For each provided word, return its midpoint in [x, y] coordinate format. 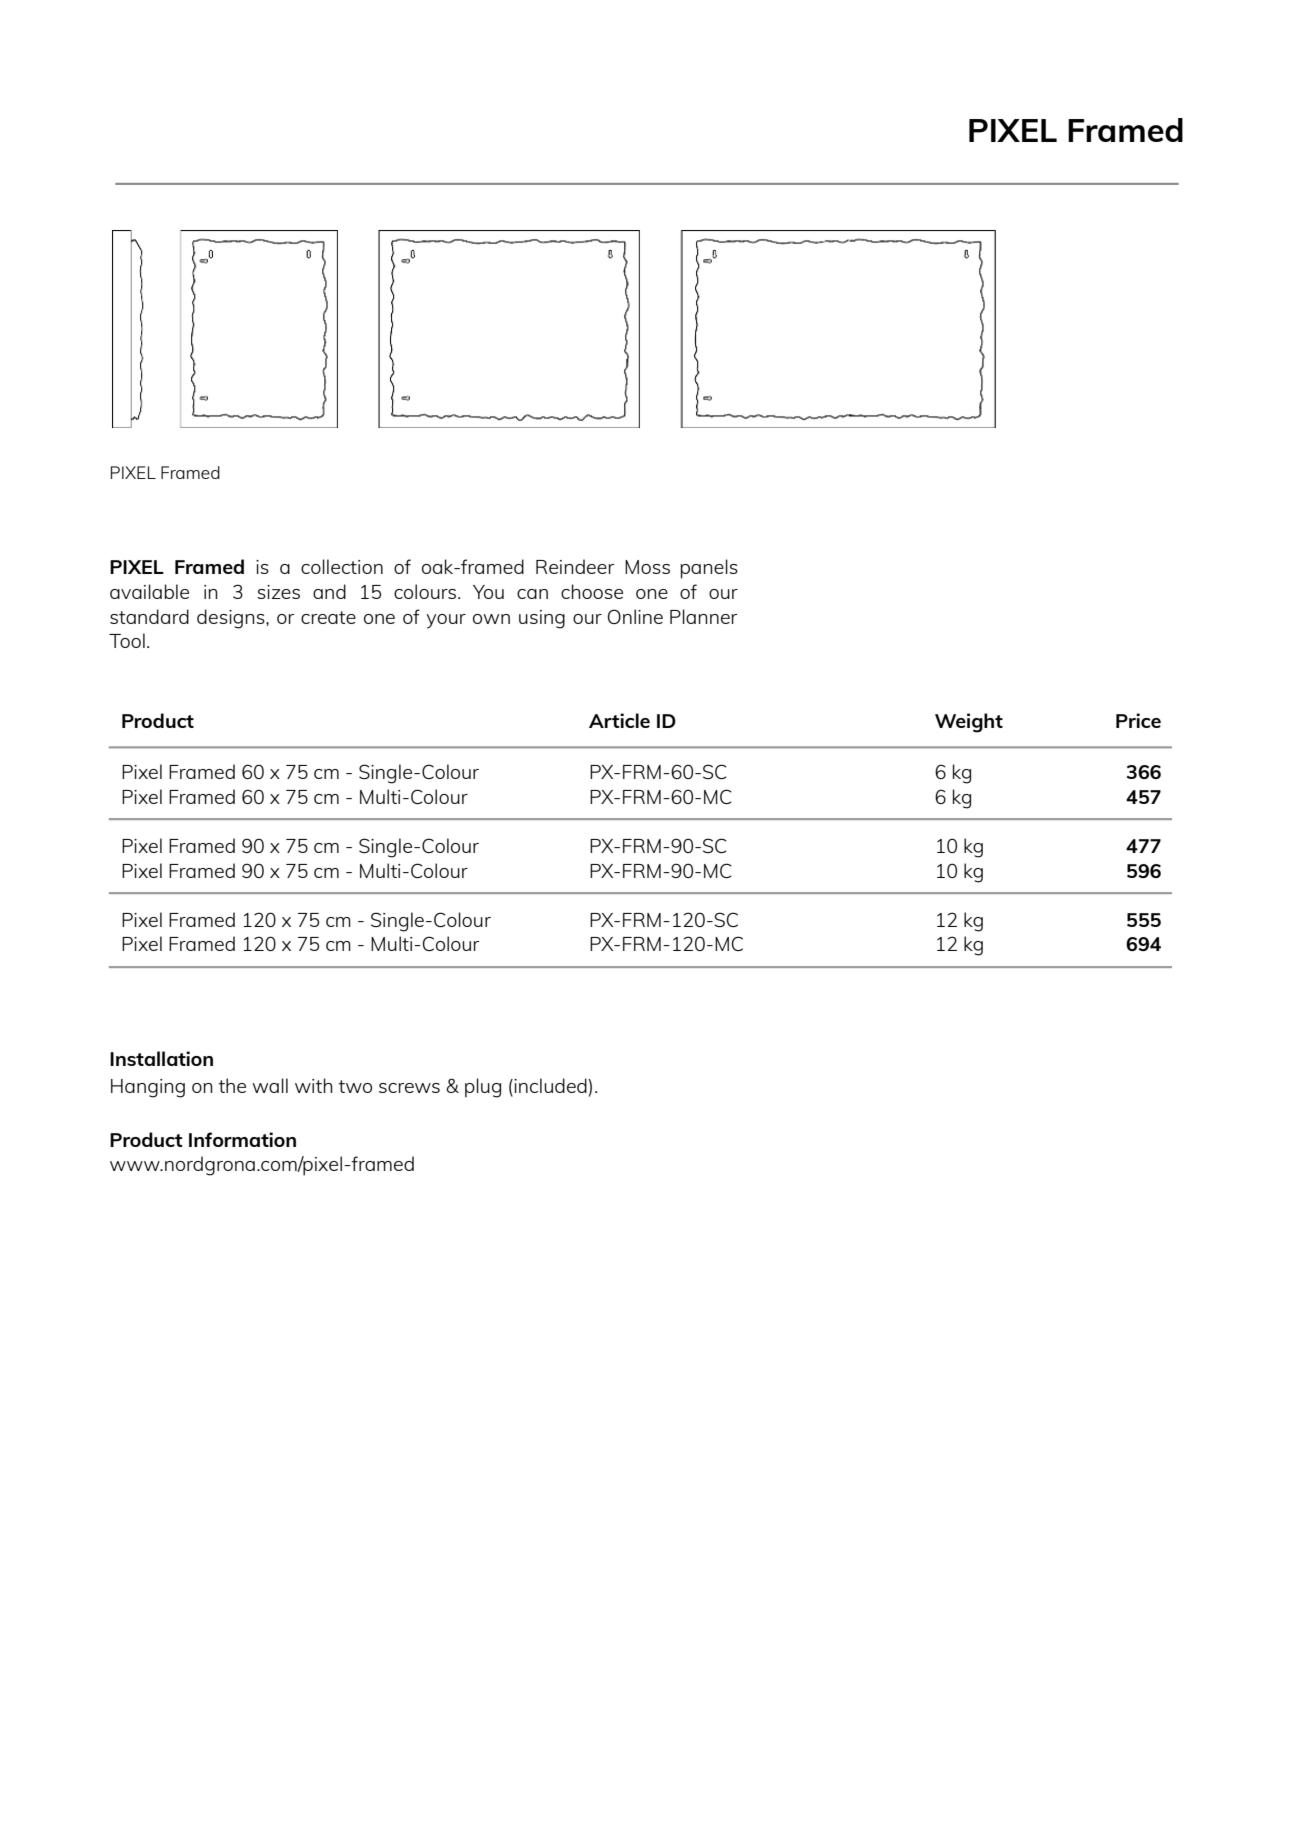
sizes [278, 592]
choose [592, 591]
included [551, 1085]
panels [709, 569]
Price [1138, 720]
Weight [969, 723]
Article [619, 720]
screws [409, 1088]
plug [483, 1088]
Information [242, 1139]
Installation [161, 1058]
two [355, 1086]
